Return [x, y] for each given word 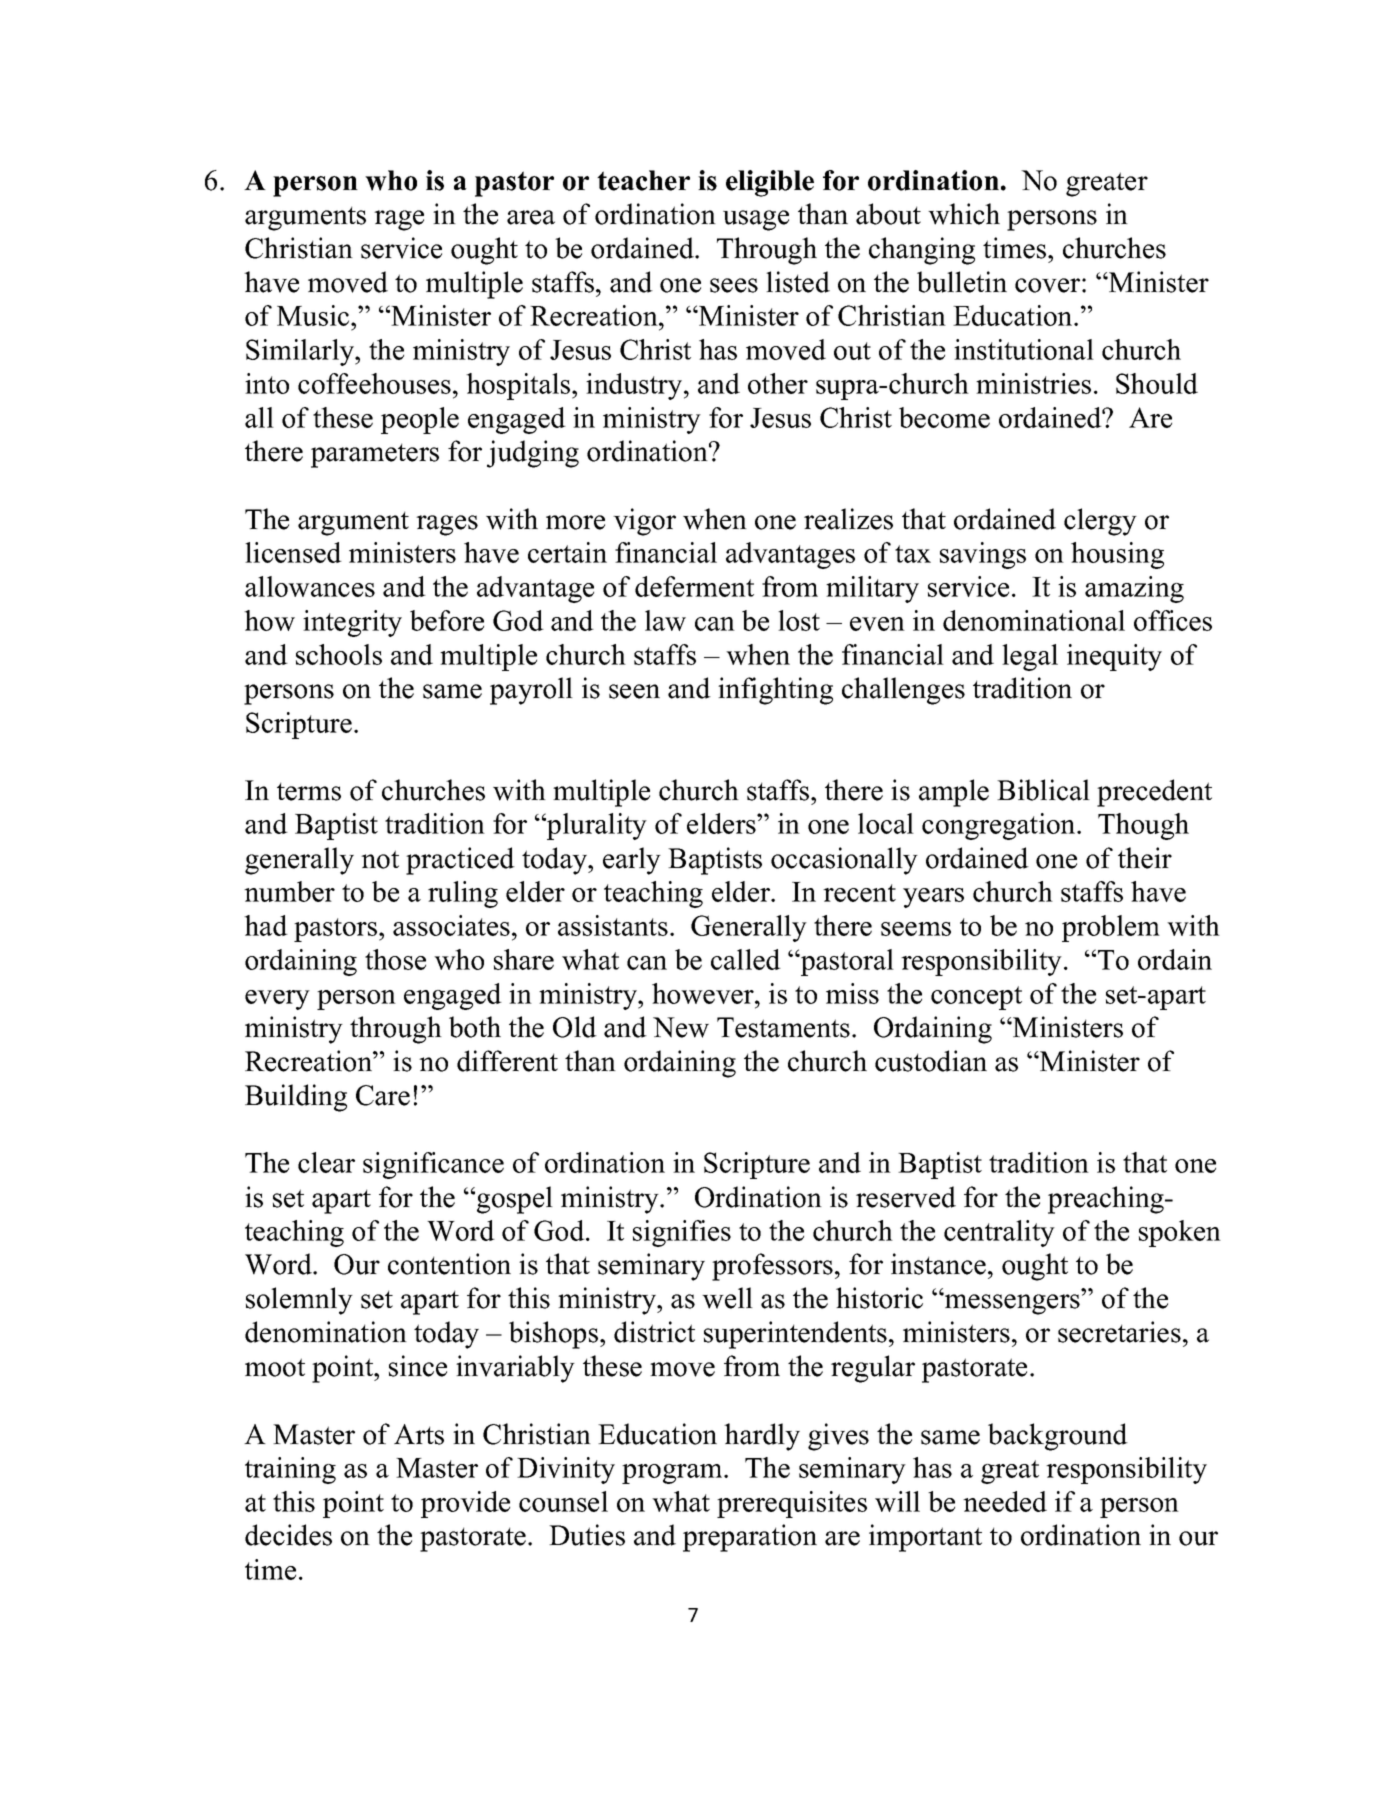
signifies [682, 1233]
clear [326, 1162]
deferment [694, 586]
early [632, 861]
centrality [999, 1233]
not [380, 859]
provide [465, 1504]
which [964, 214]
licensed [293, 552]
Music [314, 315]
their [1145, 858]
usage [756, 220]
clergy [1100, 522]
